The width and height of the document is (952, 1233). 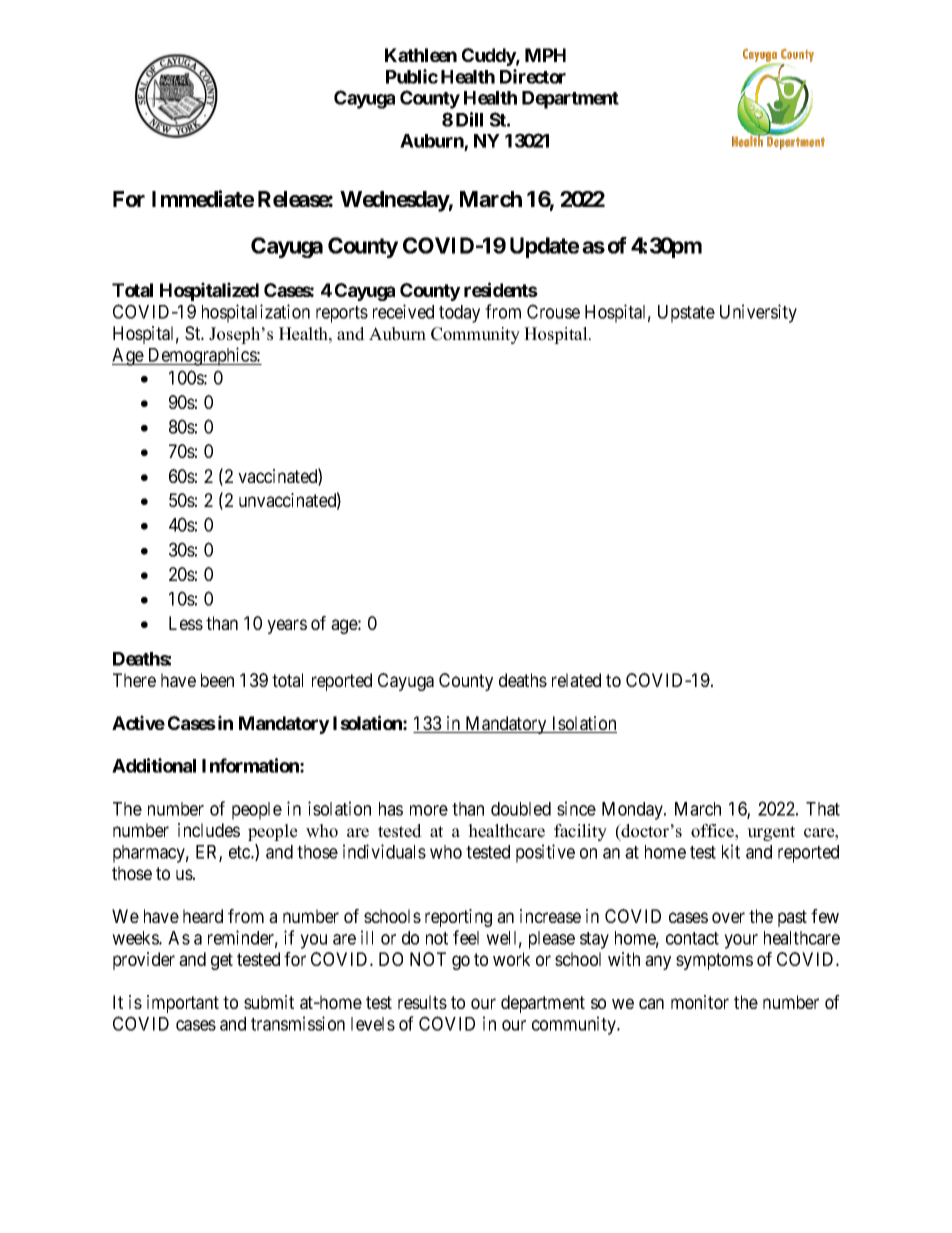 What do you see at coordinates (758, 313) in the document?
I see `University` at bounding box center [758, 313].
